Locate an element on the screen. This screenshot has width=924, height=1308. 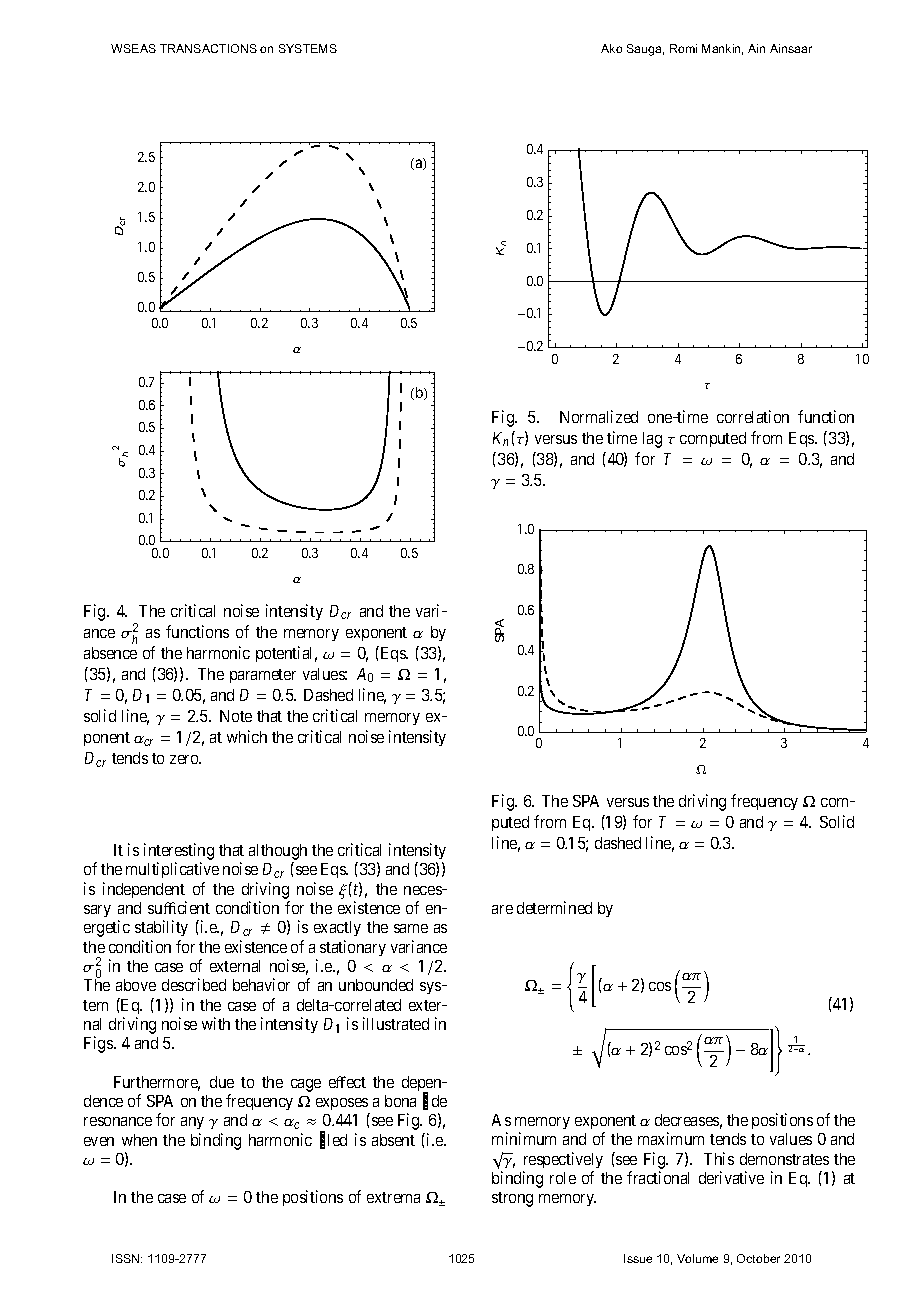
correlation is located at coordinates (753, 416).
